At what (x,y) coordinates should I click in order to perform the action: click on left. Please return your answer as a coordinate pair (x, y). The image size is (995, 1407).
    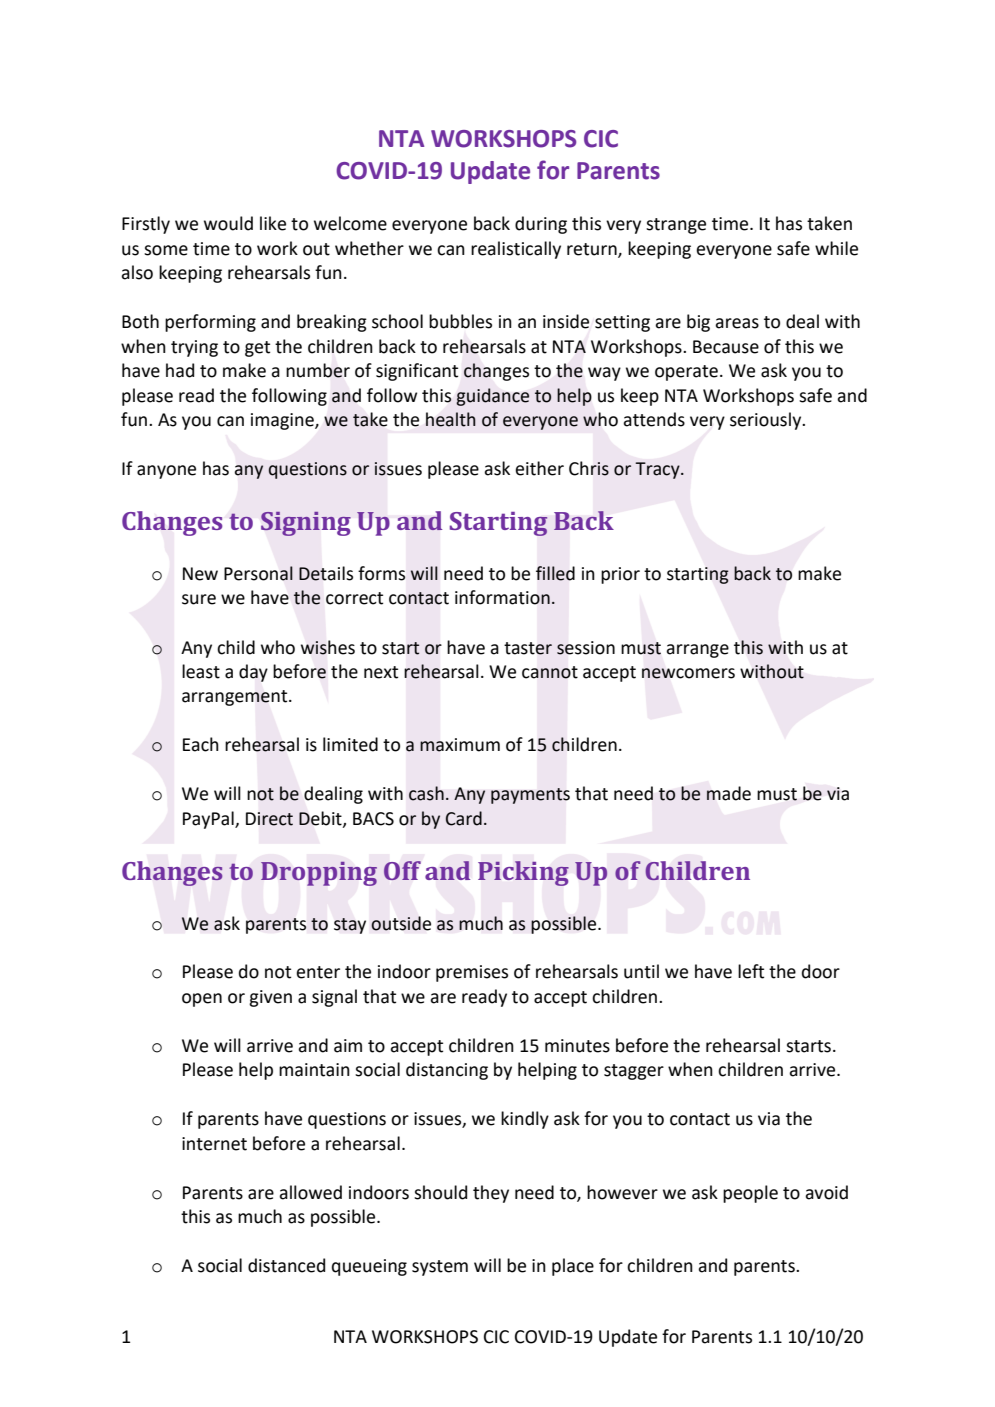
    Looking at the image, I should click on (751, 971).
